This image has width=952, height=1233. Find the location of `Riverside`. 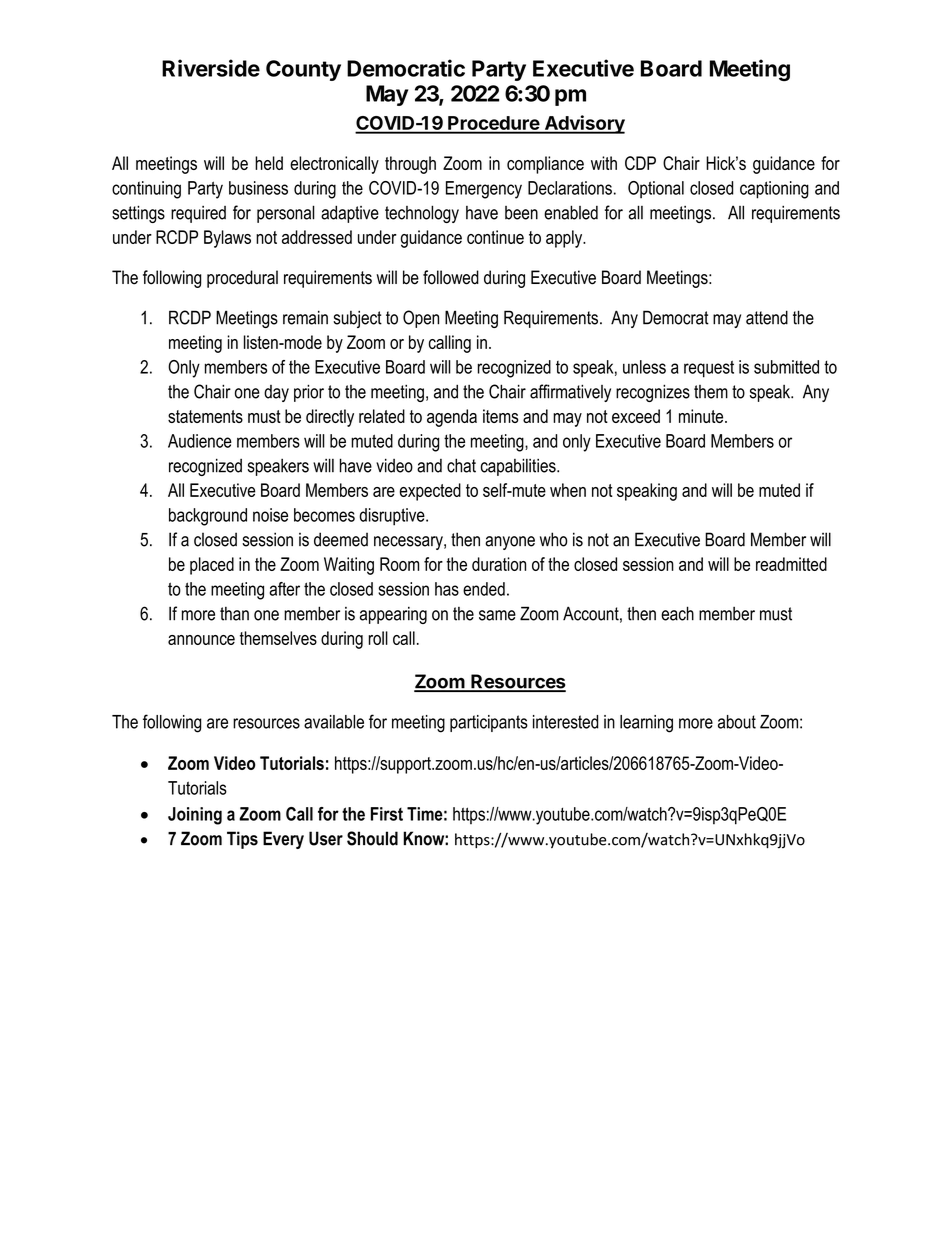

Riverside is located at coordinates (211, 68).
